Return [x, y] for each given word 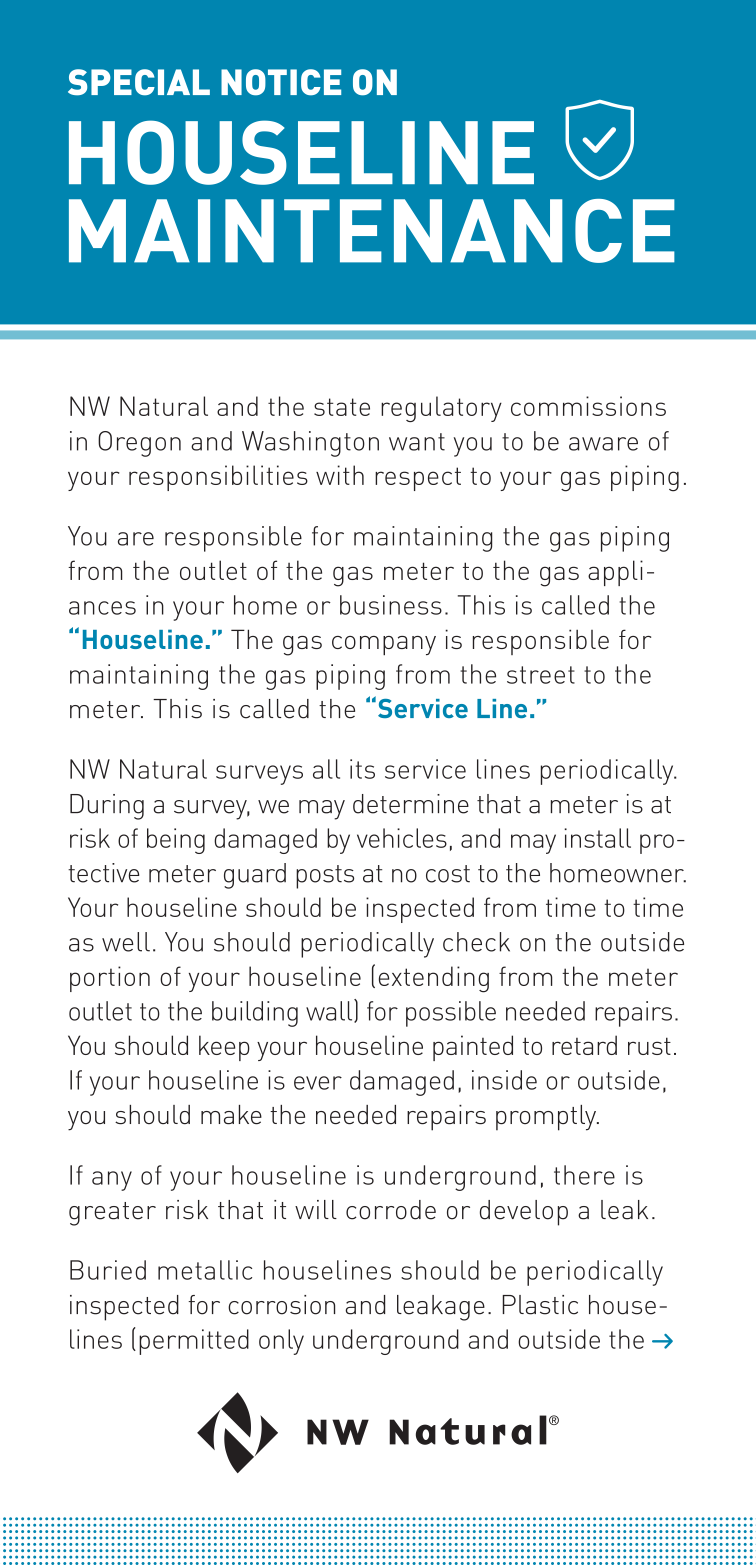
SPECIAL [139, 82]
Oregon [139, 444]
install [597, 838]
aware [603, 444]
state [342, 407]
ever [318, 1083]
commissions [588, 406]
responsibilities [218, 478]
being [176, 841]
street [541, 675]
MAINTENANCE [372, 231]
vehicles [402, 838]
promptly [547, 1118]
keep [224, 1048]
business [391, 605]
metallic [205, 1270]
